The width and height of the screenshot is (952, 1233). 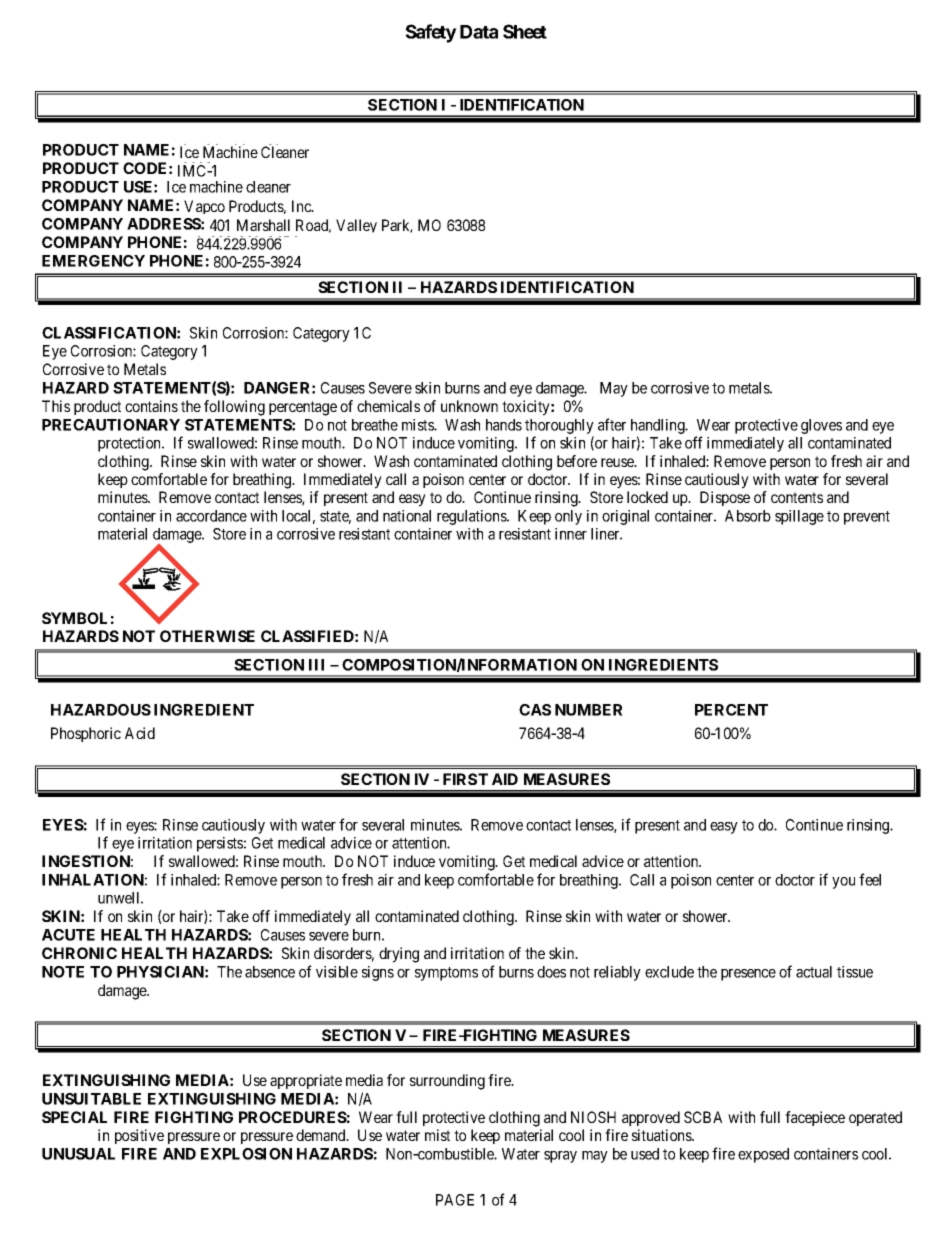 What do you see at coordinates (479, 32) in the screenshot?
I see `Data` at bounding box center [479, 32].
